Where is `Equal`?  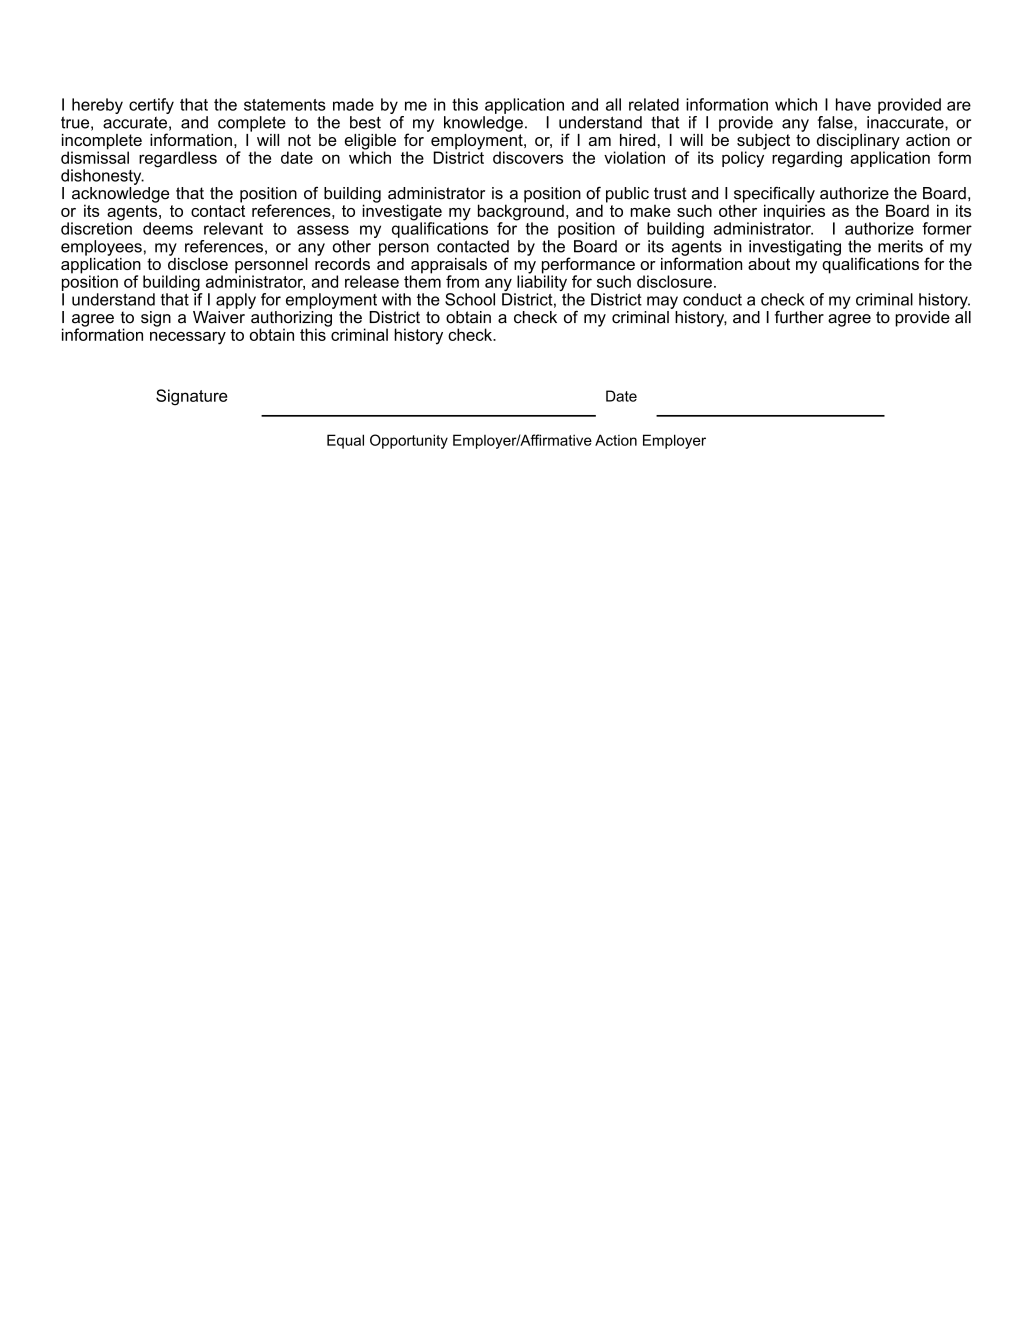
Equal is located at coordinates (345, 441).
